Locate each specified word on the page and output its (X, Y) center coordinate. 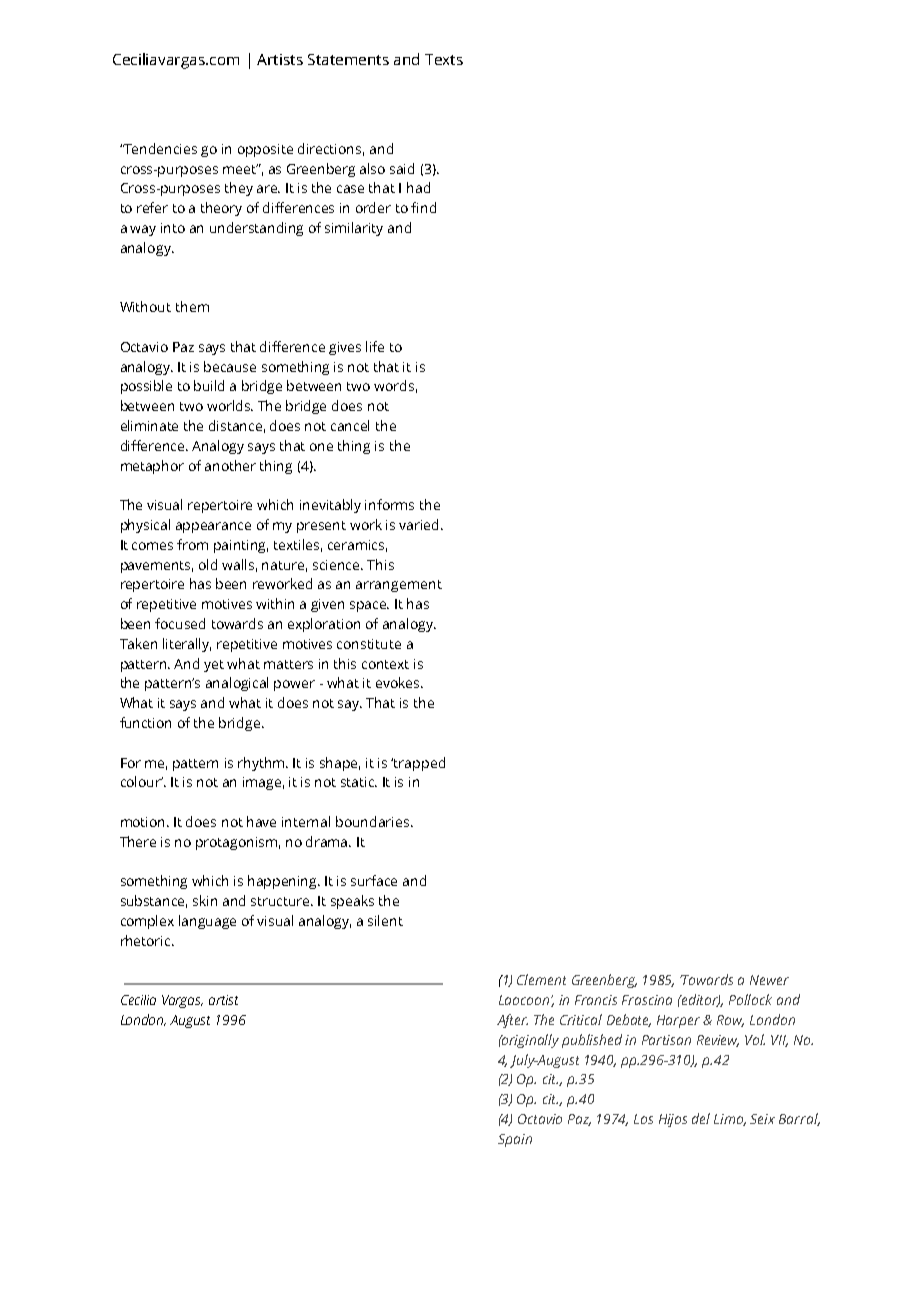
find (423, 207)
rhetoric (147, 940)
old (208, 564)
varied (420, 524)
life (375, 346)
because (230, 366)
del (701, 1118)
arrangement (399, 586)
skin (205, 900)
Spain (515, 1140)
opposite (265, 150)
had (418, 187)
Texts (444, 59)
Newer (769, 980)
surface (374, 880)
